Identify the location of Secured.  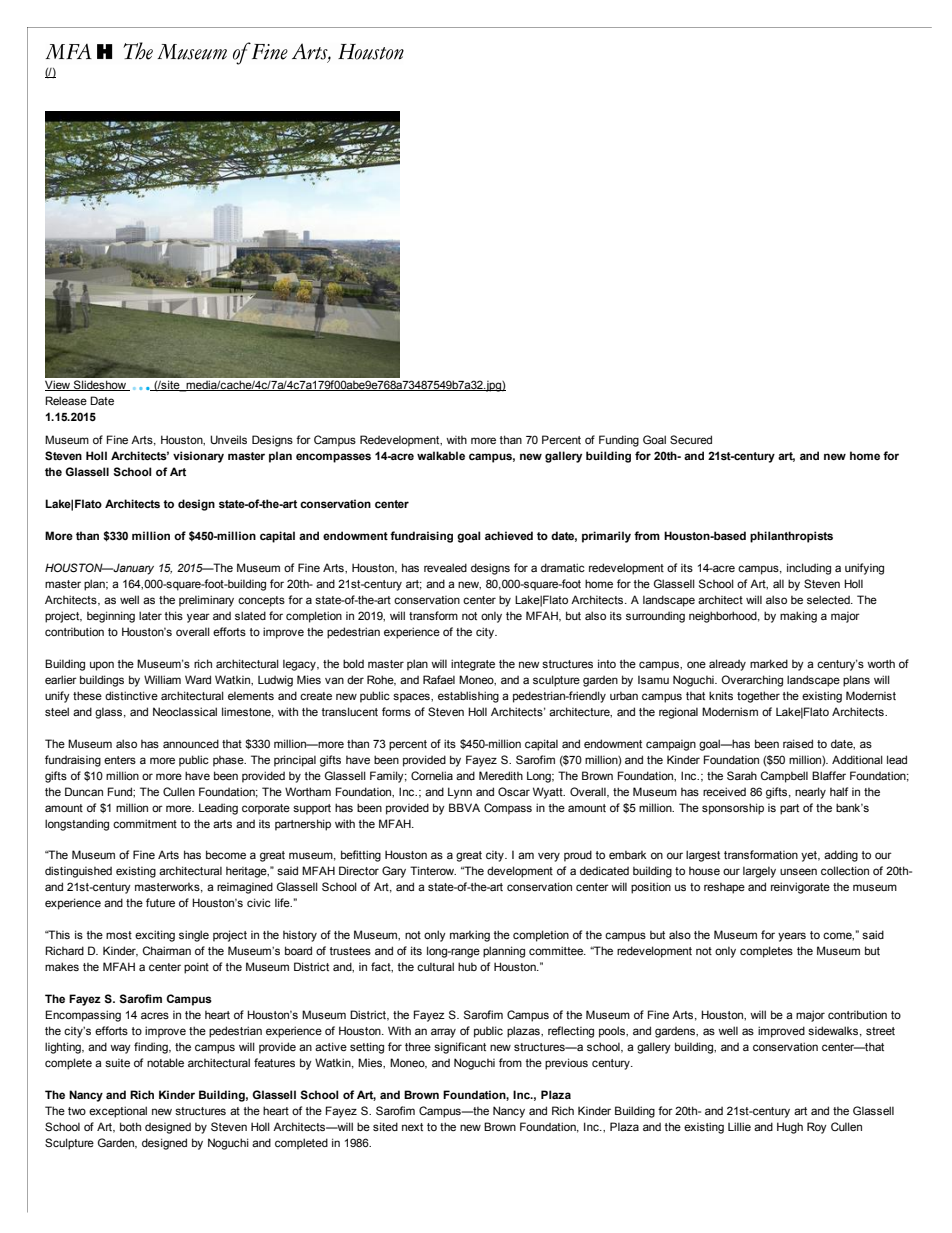
(691, 439).
